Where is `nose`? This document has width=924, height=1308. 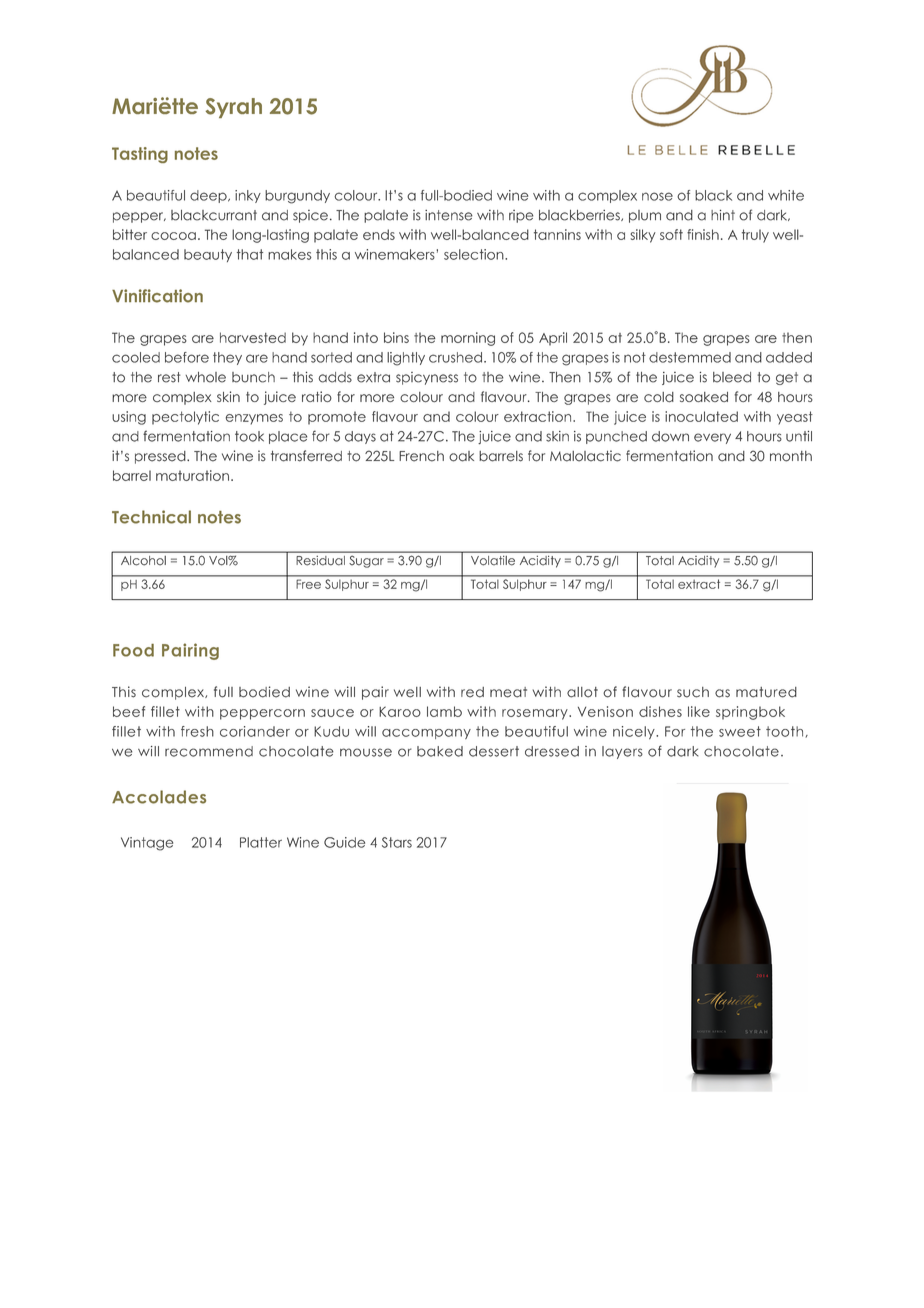
nose is located at coordinates (657, 196).
